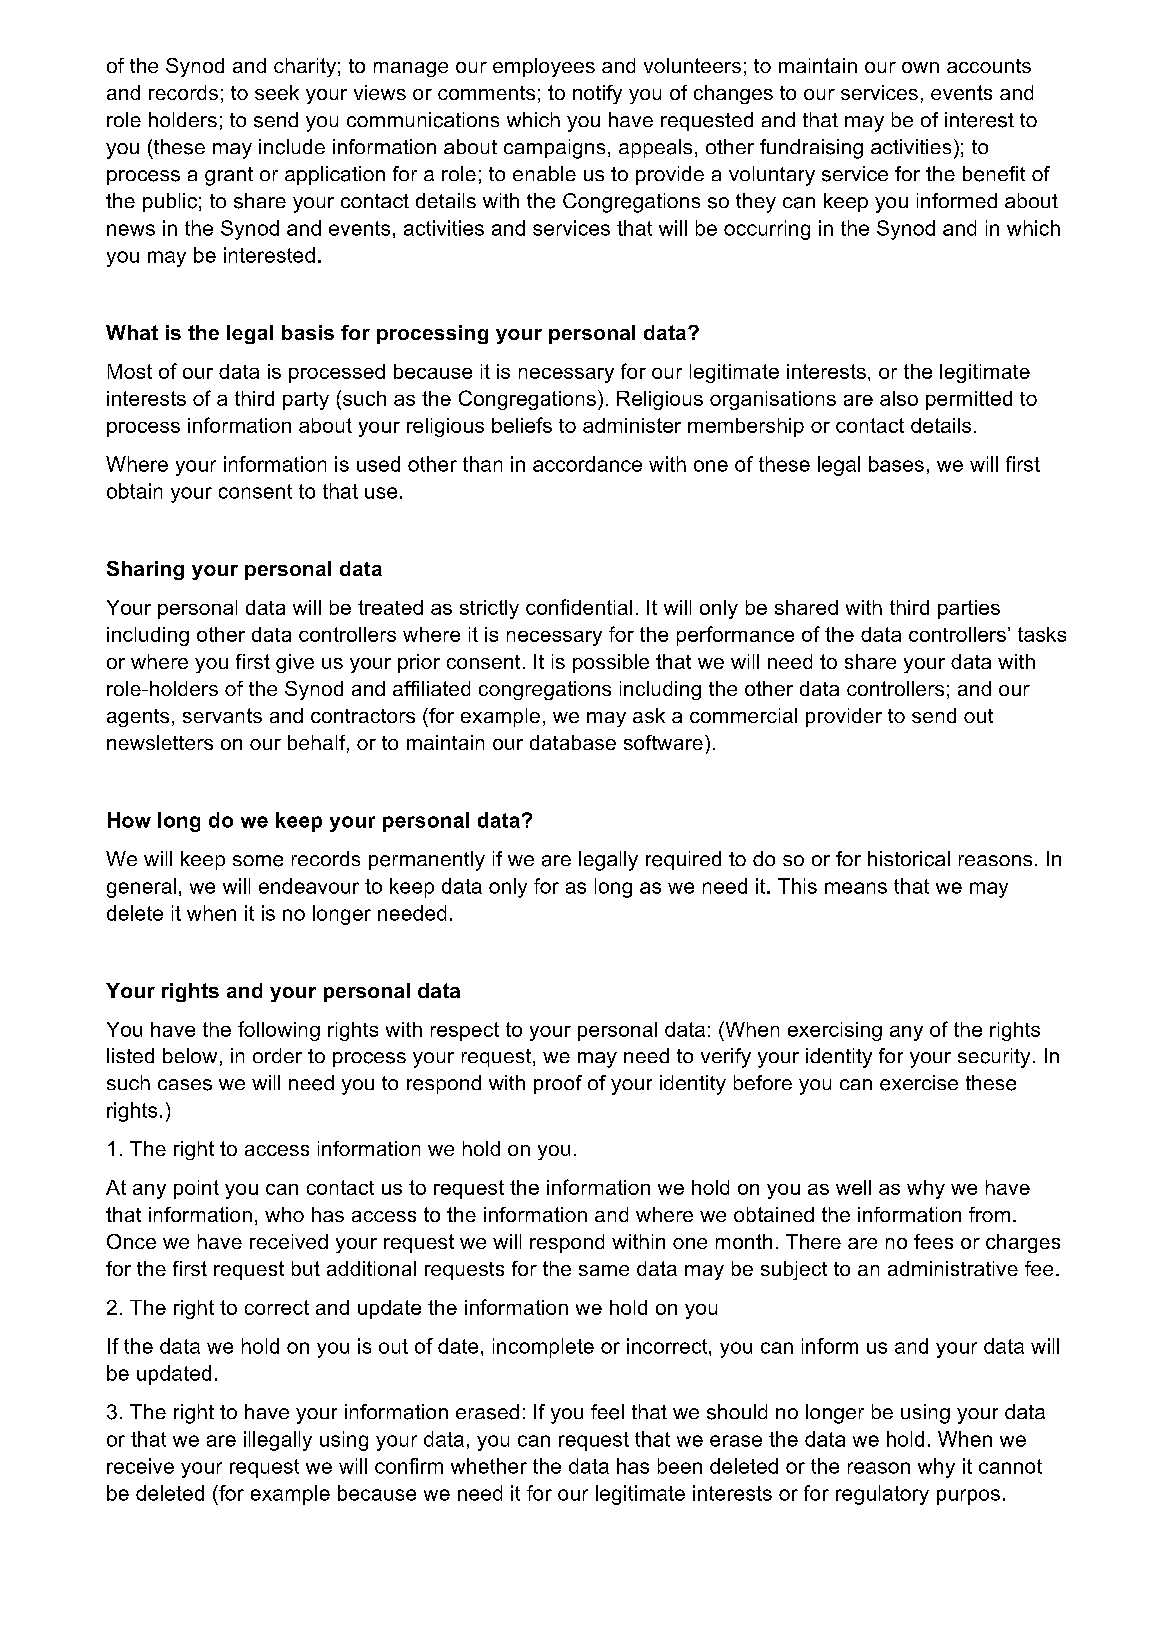 The height and width of the page is (1637, 1157). Describe the element at coordinates (409, 1466) in the page. I see `confirm` at that location.
